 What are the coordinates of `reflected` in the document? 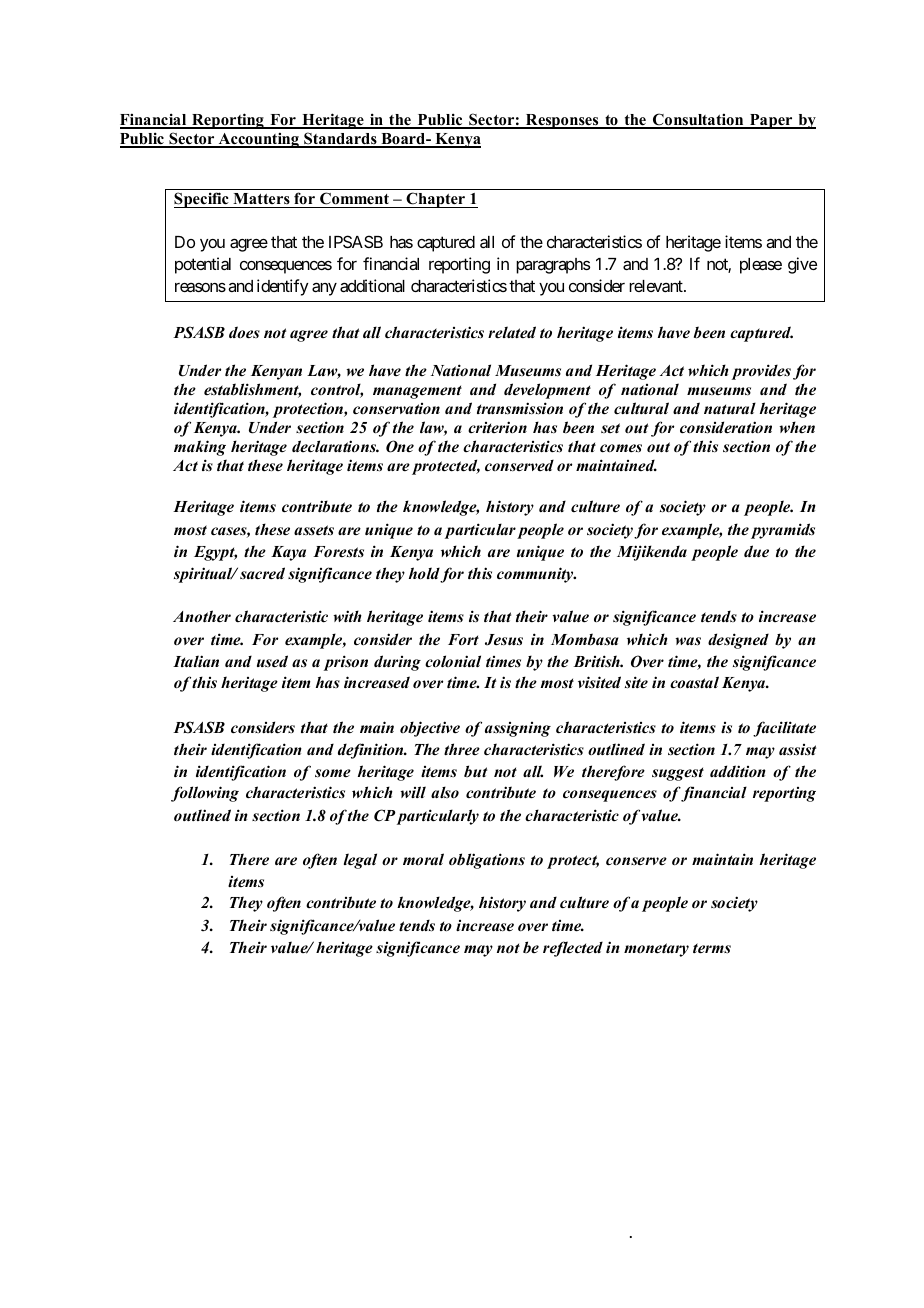 It's located at (573, 949).
